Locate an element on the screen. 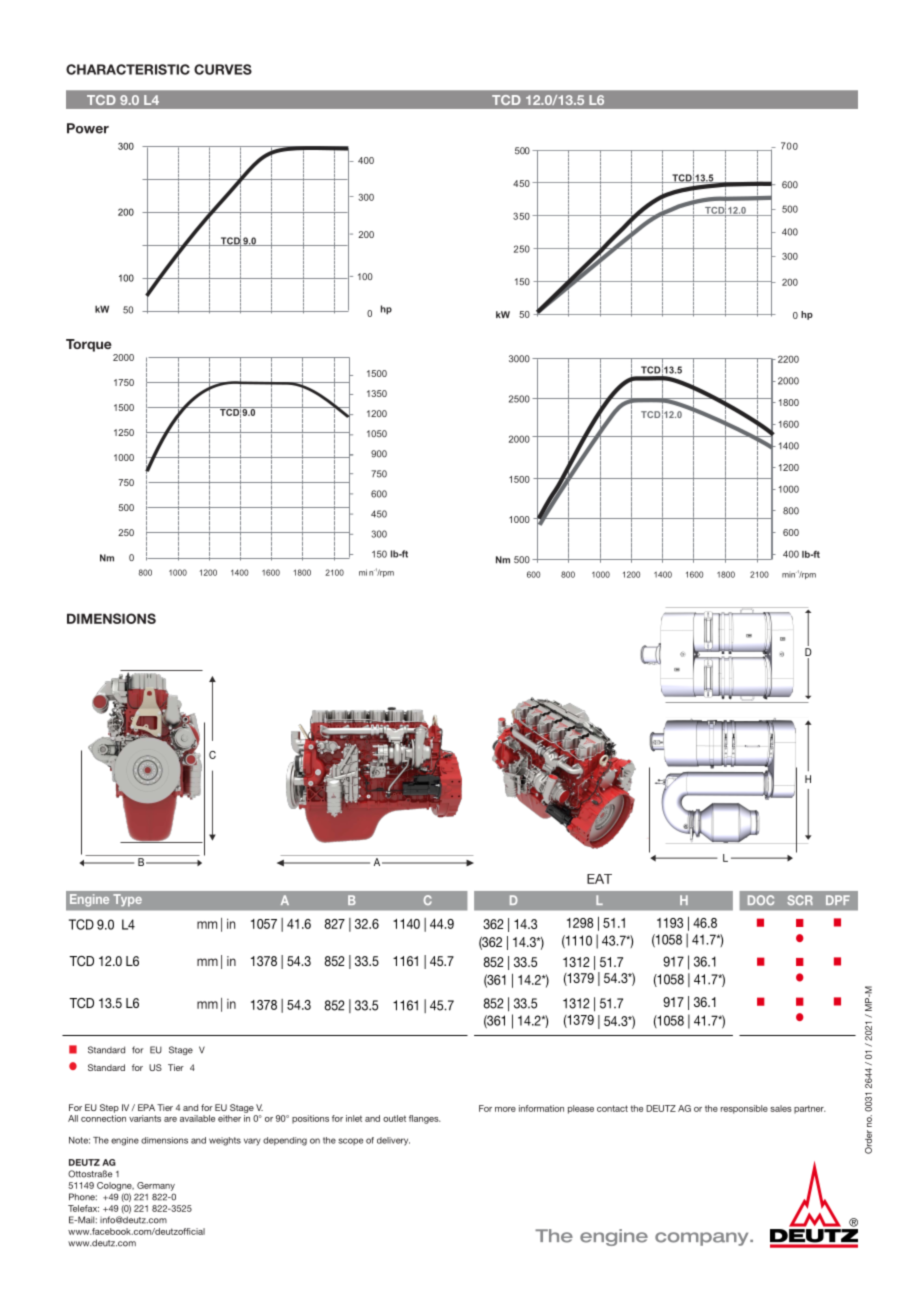 This screenshot has height=1308, width=924. responsible is located at coordinates (744, 1109).
